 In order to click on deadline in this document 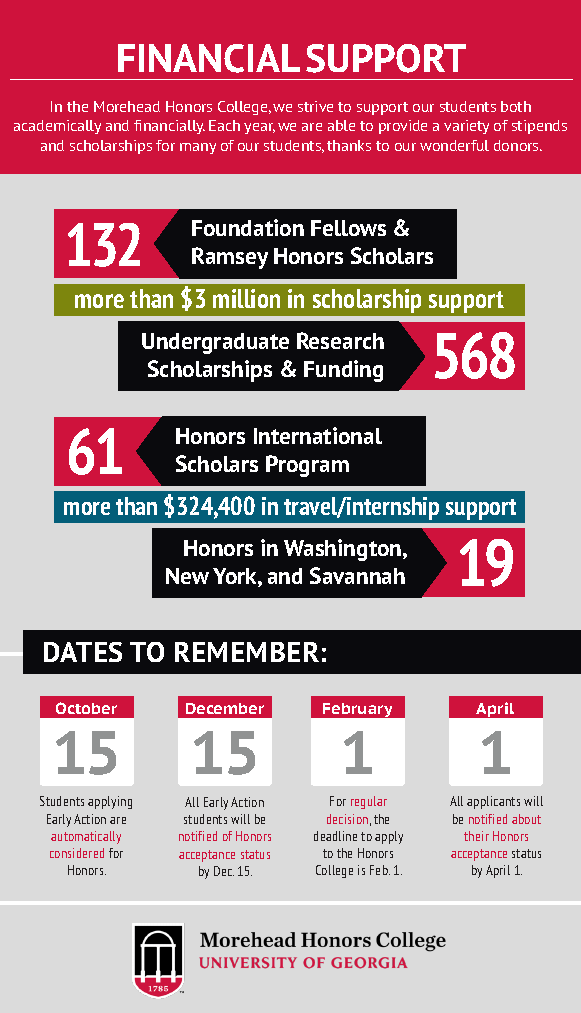, I will do `click(335, 836)`.
